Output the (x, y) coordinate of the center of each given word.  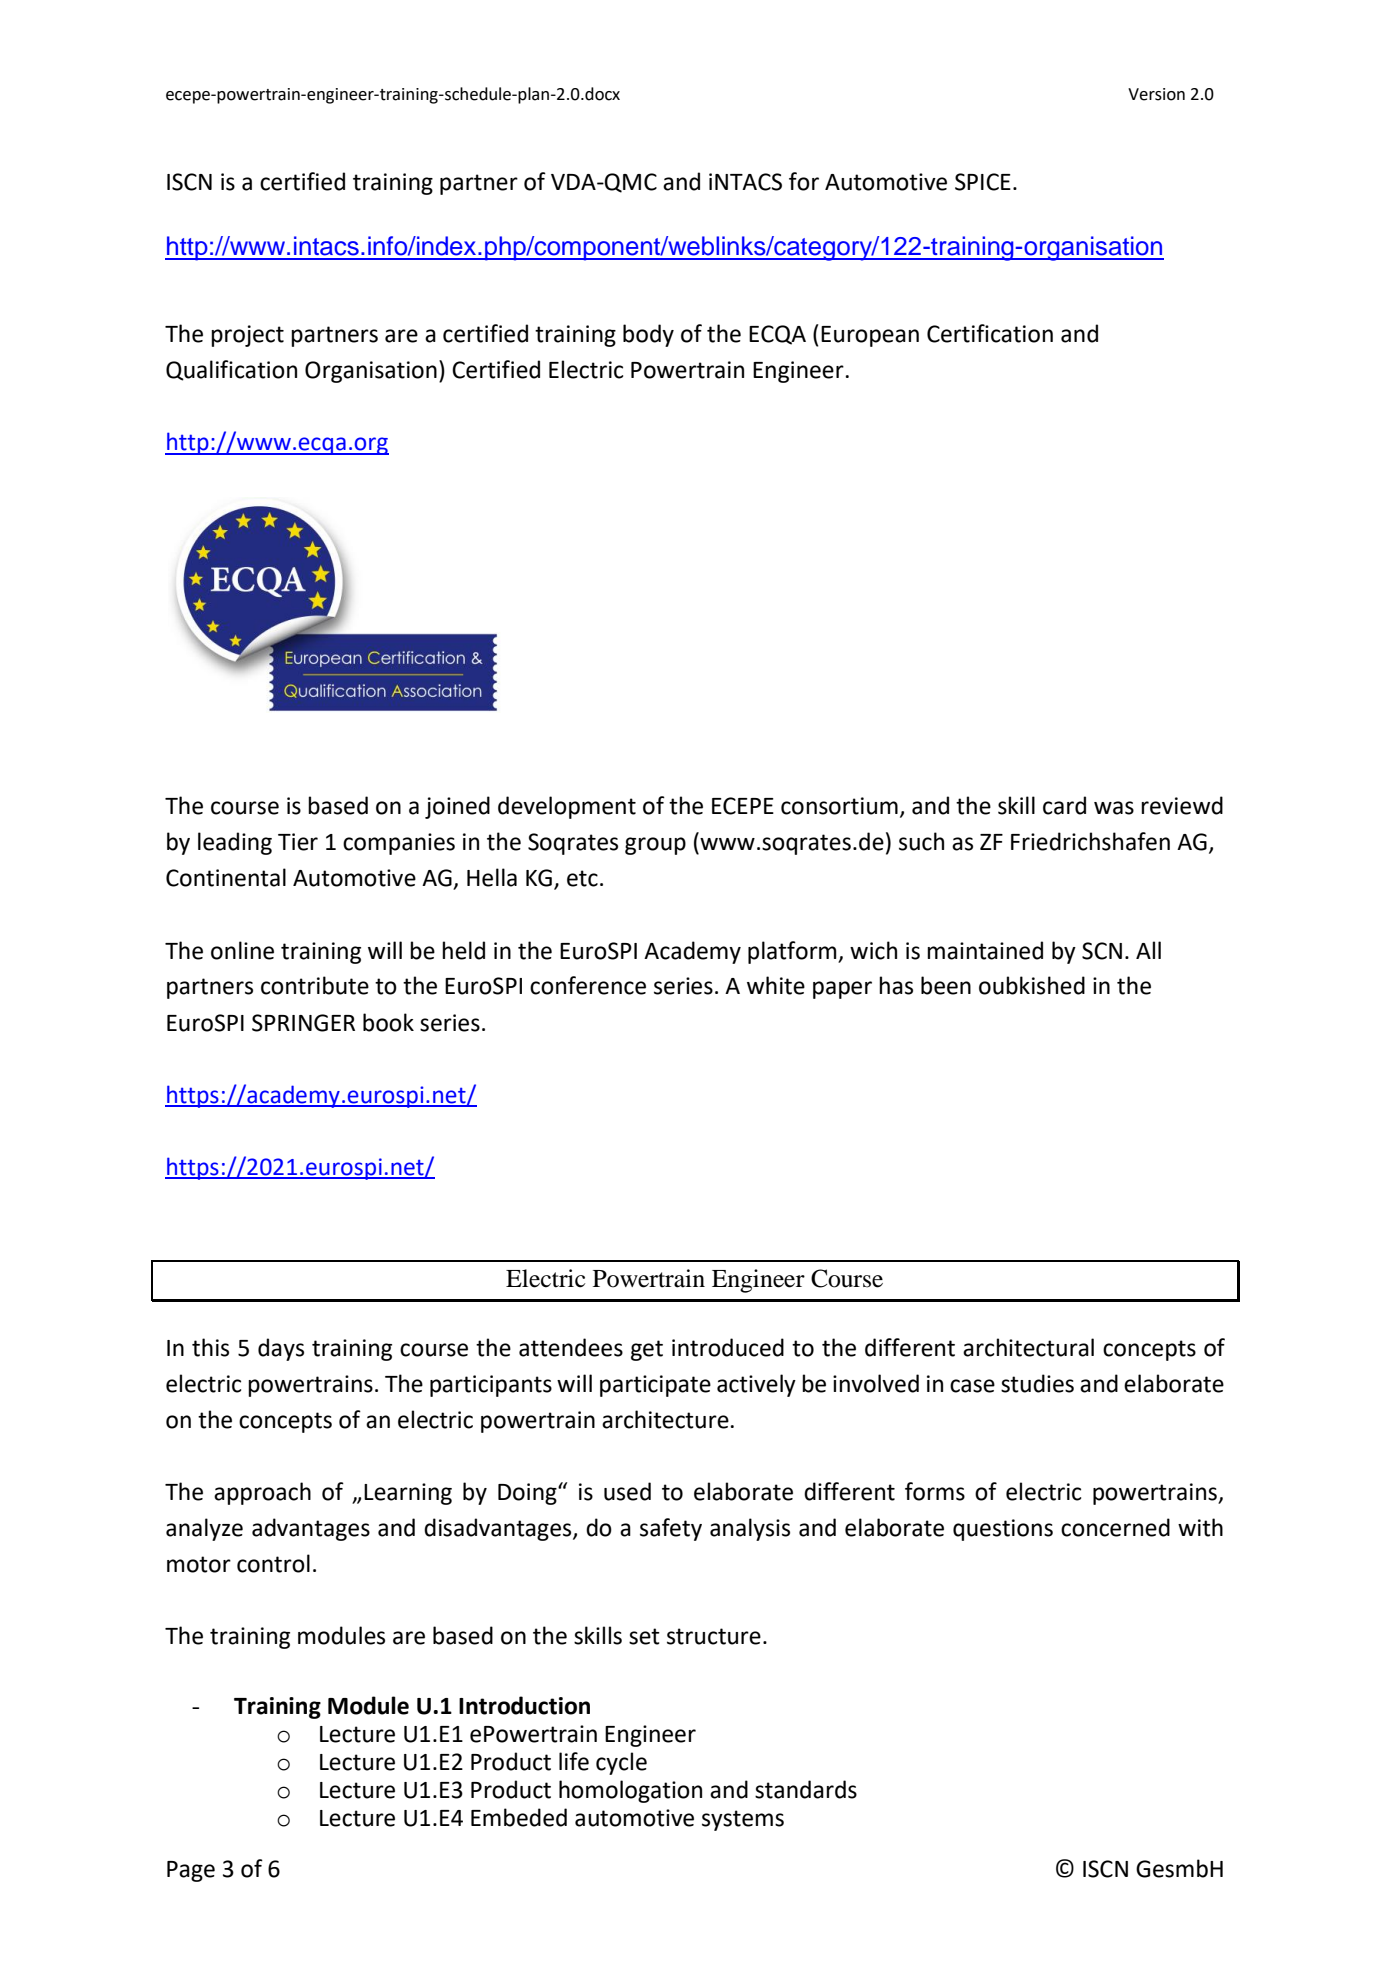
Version (1156, 94)
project (247, 336)
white (776, 985)
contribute (315, 985)
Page (191, 1871)
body (648, 335)
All (1148, 950)
